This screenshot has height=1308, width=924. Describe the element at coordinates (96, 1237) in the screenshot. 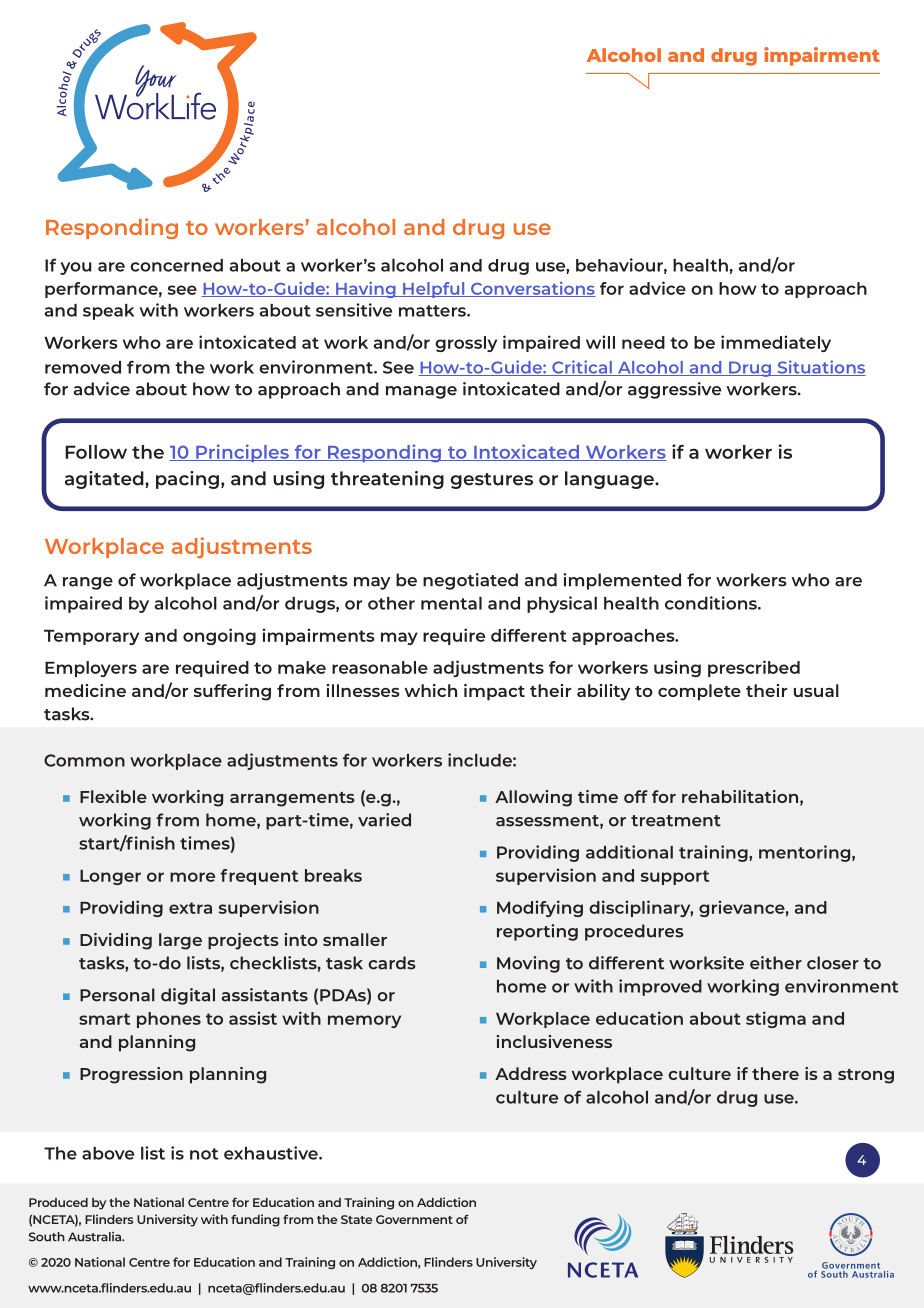

I see `Australia` at that location.
